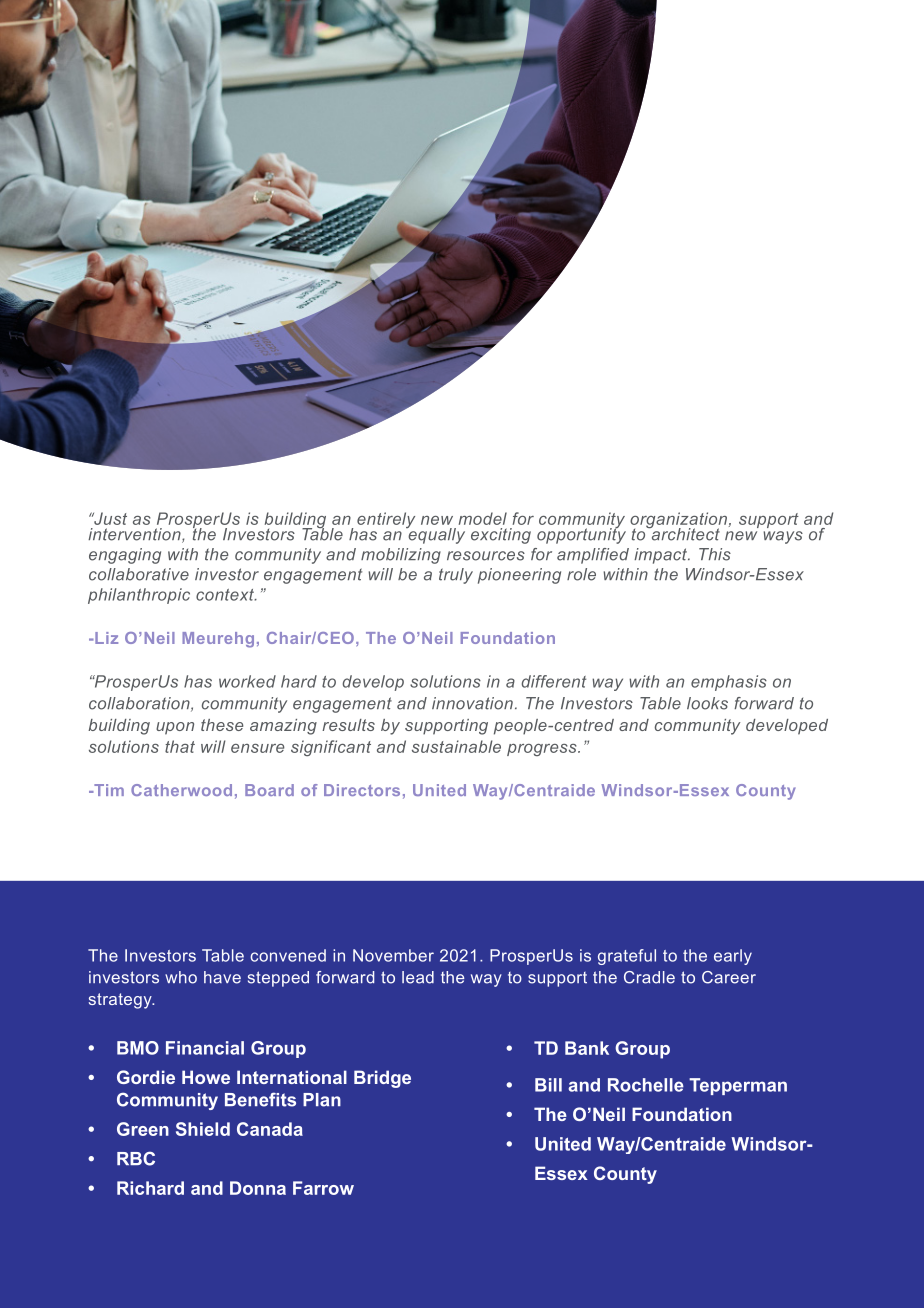  Describe the element at coordinates (269, 790) in the screenshot. I see `Board` at that location.
